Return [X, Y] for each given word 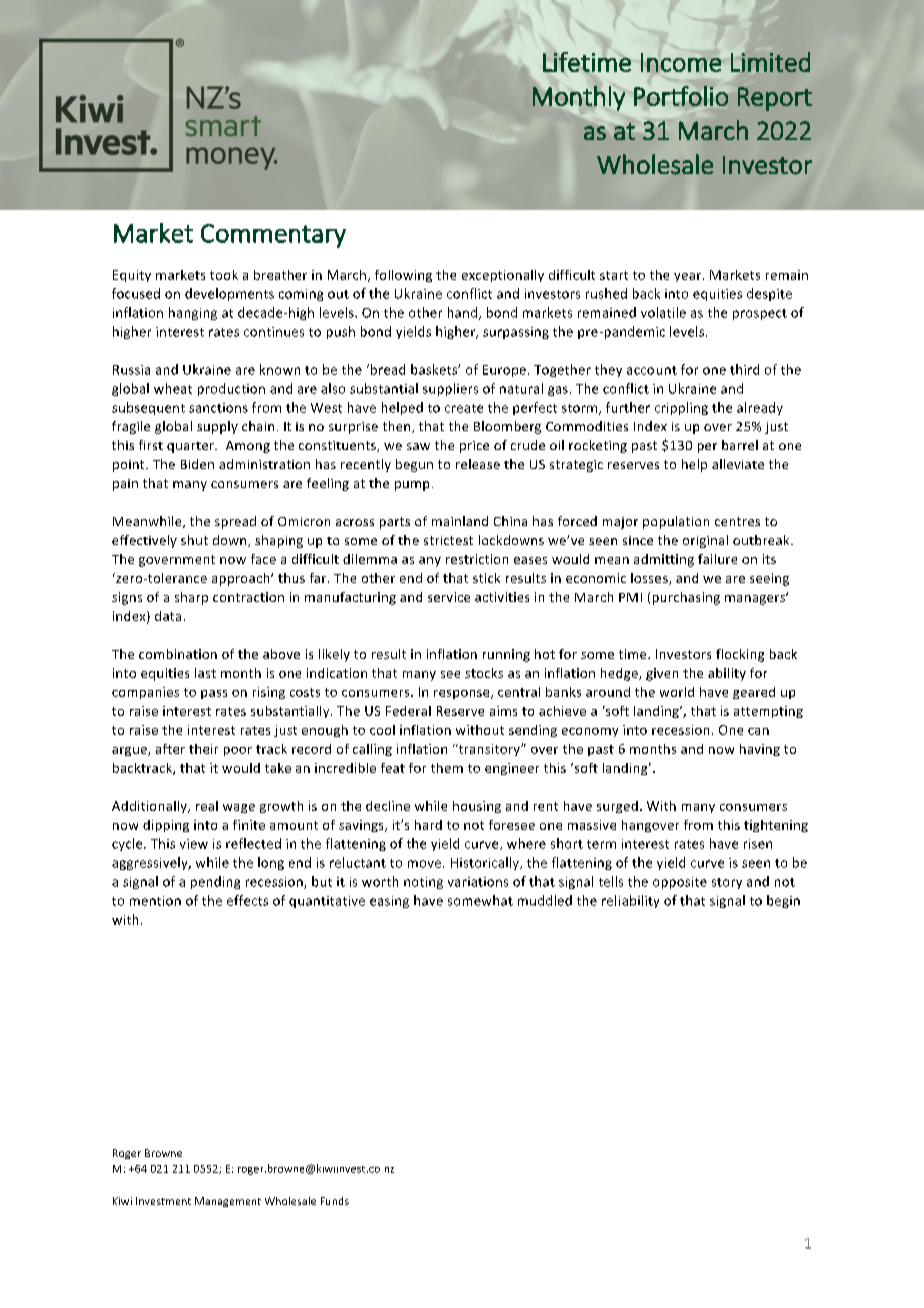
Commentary [273, 236]
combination [178, 654]
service [449, 597]
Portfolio [681, 96]
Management [228, 1202]
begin [783, 901]
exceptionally [503, 276]
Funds [335, 1201]
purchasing [686, 598]
